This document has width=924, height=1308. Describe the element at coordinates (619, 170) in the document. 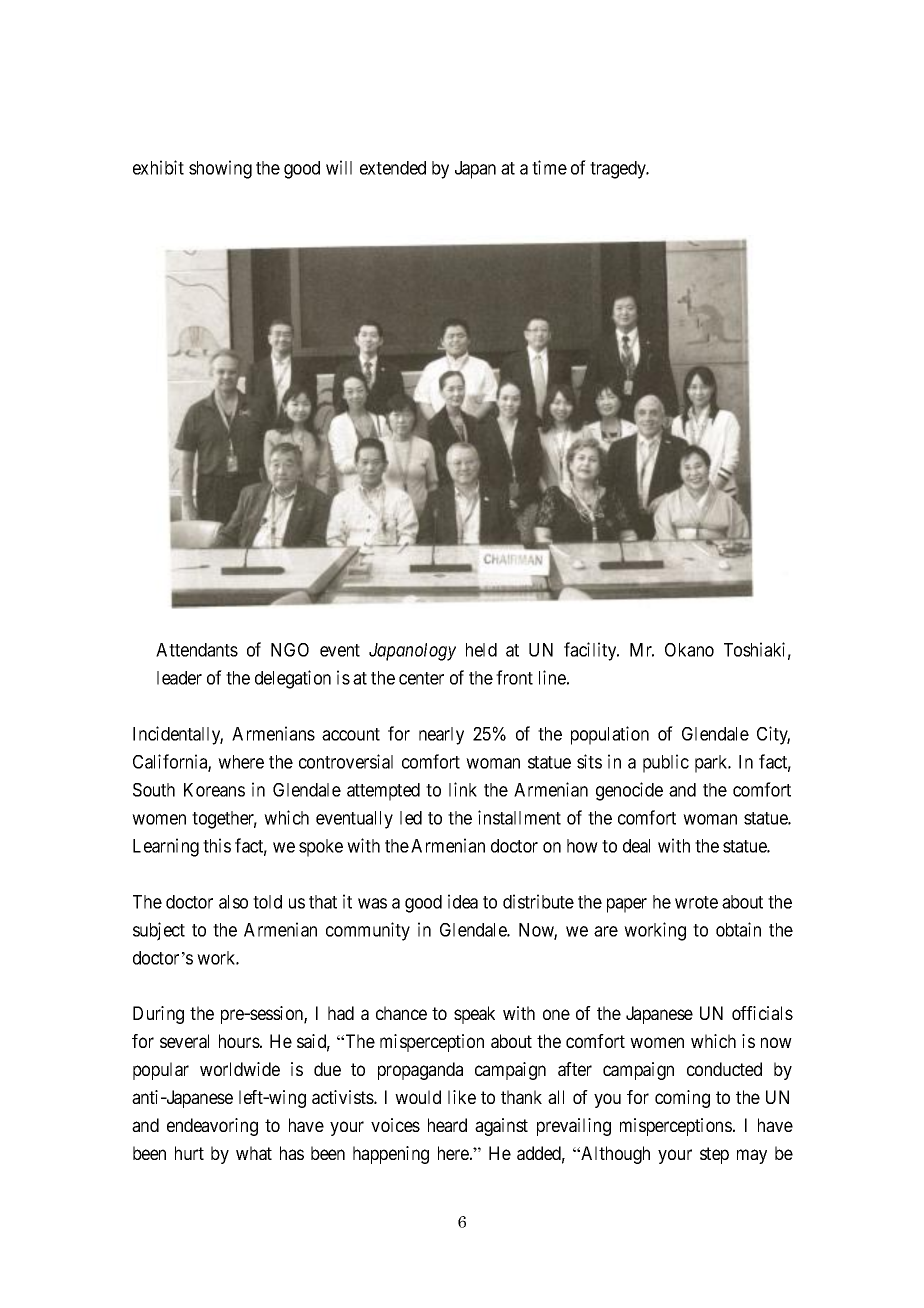

I see `tragedy` at that location.
